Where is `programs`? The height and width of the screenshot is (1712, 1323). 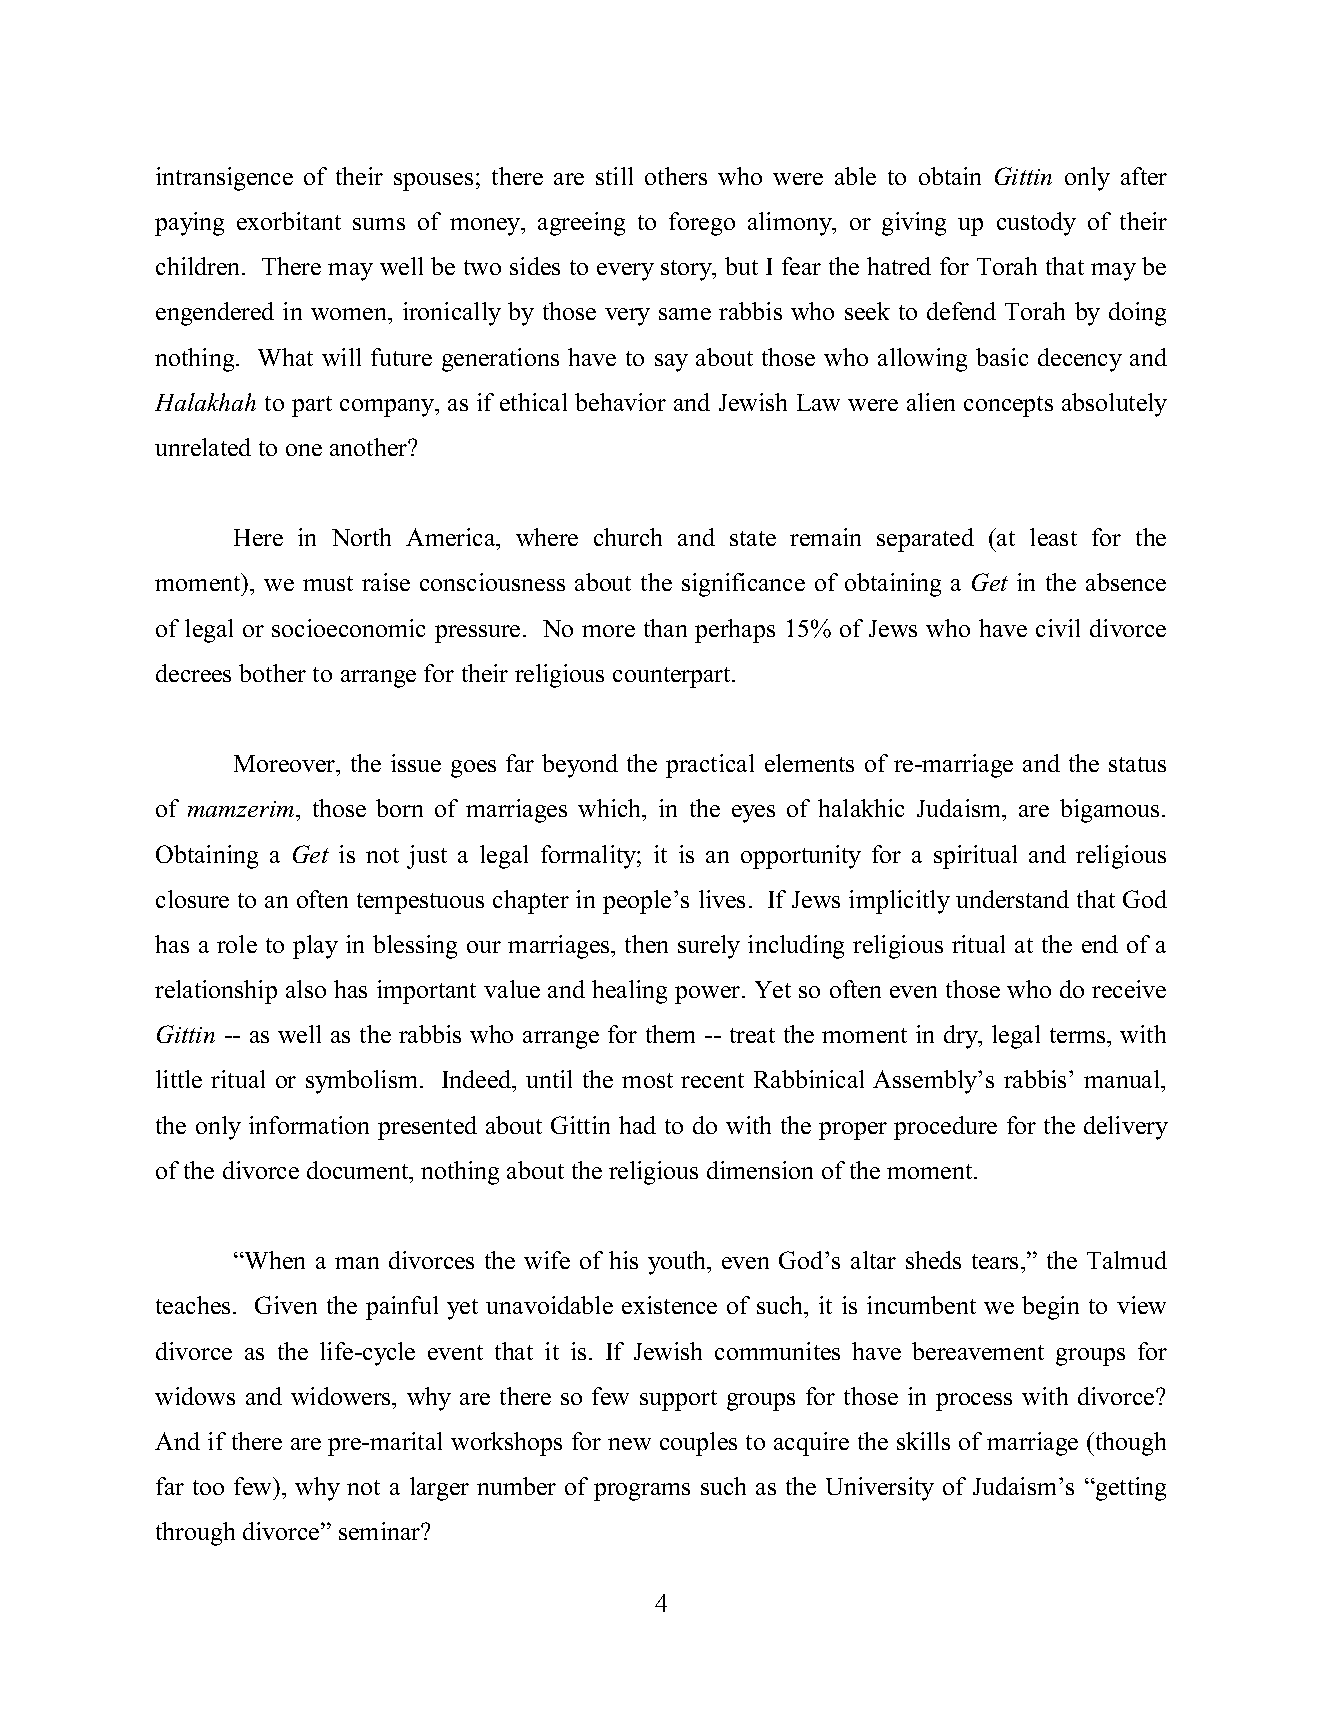
programs is located at coordinates (642, 1492).
